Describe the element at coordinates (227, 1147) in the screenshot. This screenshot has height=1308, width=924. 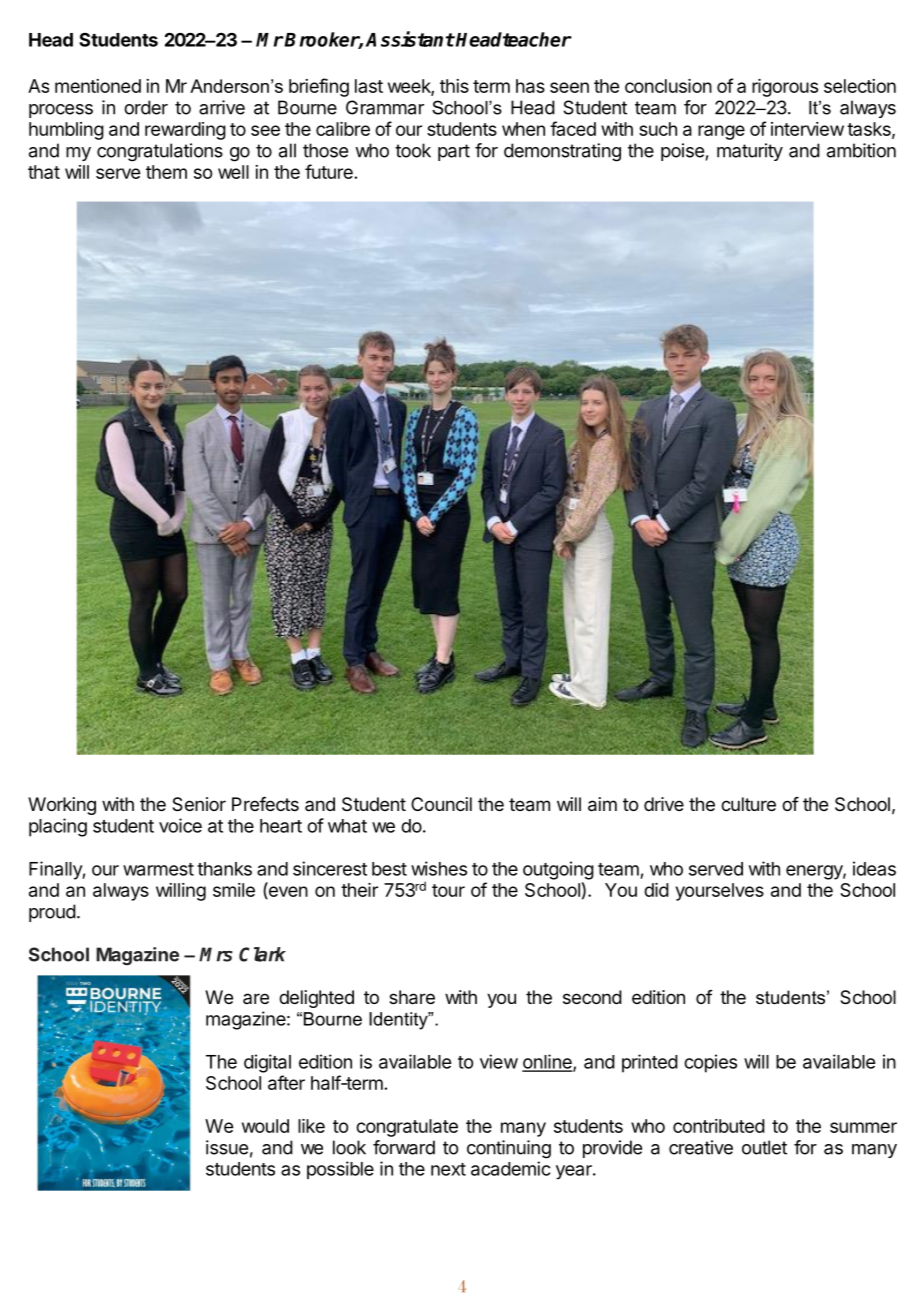
I see `issue` at that location.
